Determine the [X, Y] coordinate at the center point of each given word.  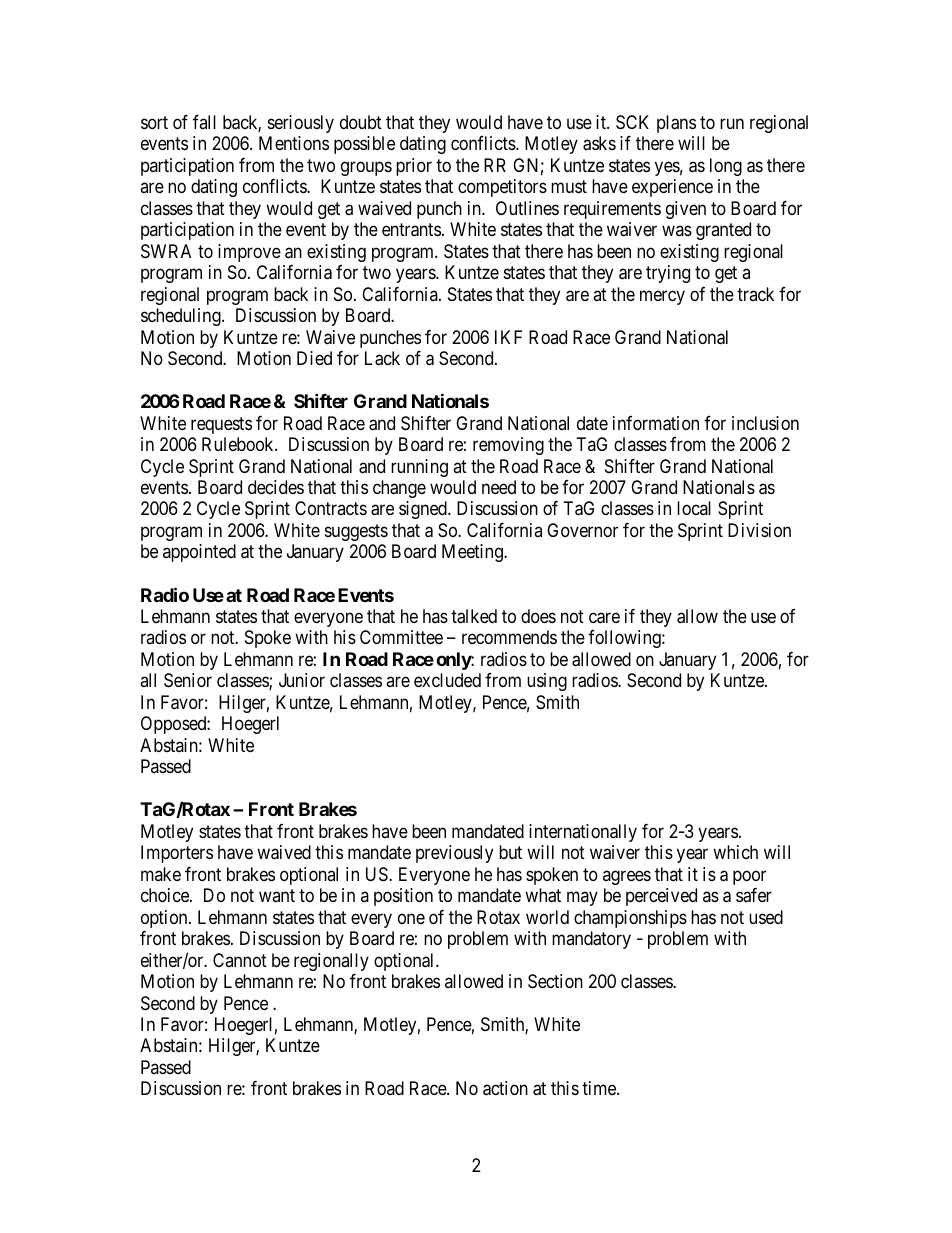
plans [676, 124]
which [735, 852]
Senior [188, 680]
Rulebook [239, 444]
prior [414, 167]
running [419, 468]
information [656, 423]
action [505, 1088]
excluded [447, 680]
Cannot [240, 960]
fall [204, 122]
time [600, 1088]
